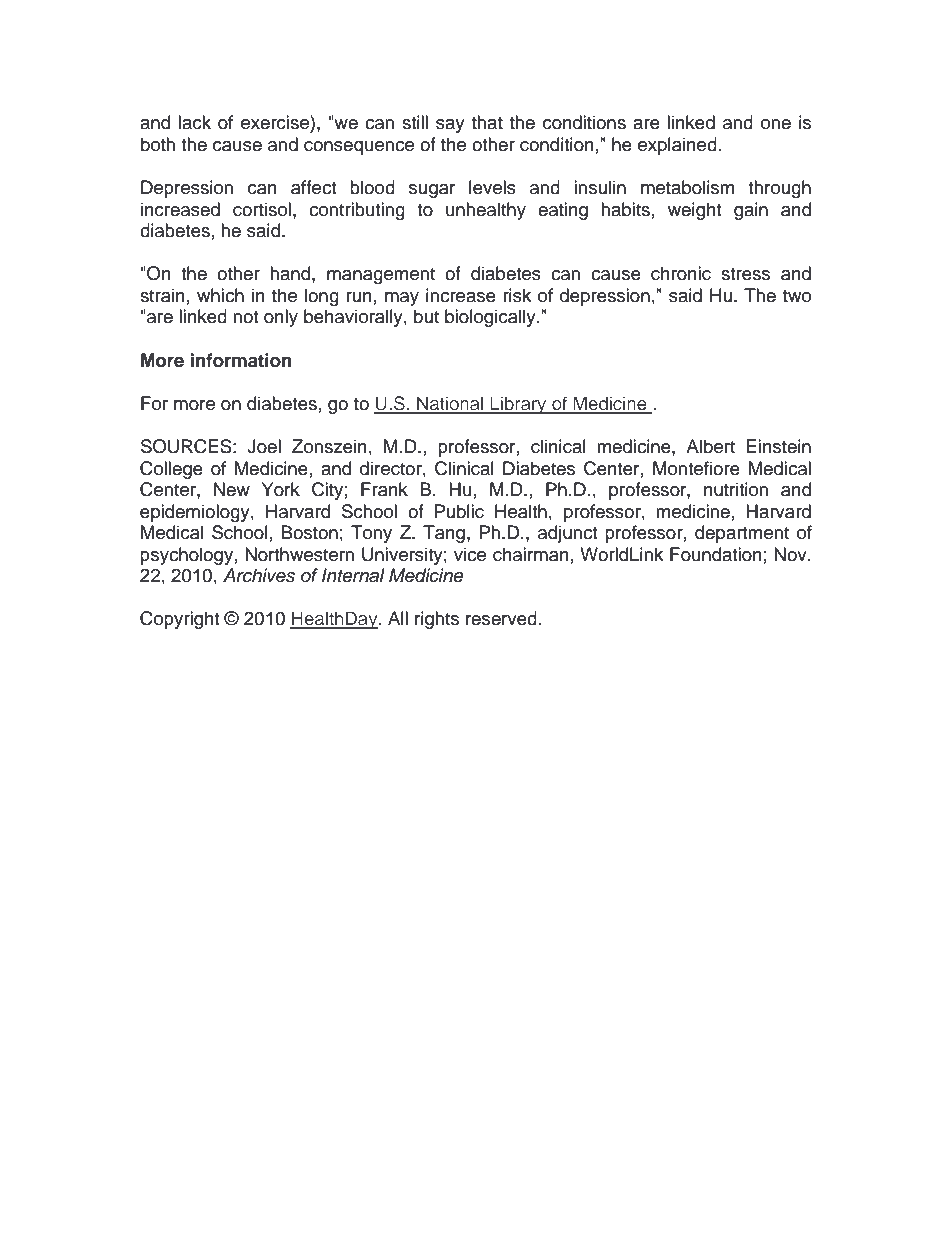 This screenshot has height=1233, width=952. What do you see at coordinates (194, 122) in the screenshot?
I see `lack` at bounding box center [194, 122].
